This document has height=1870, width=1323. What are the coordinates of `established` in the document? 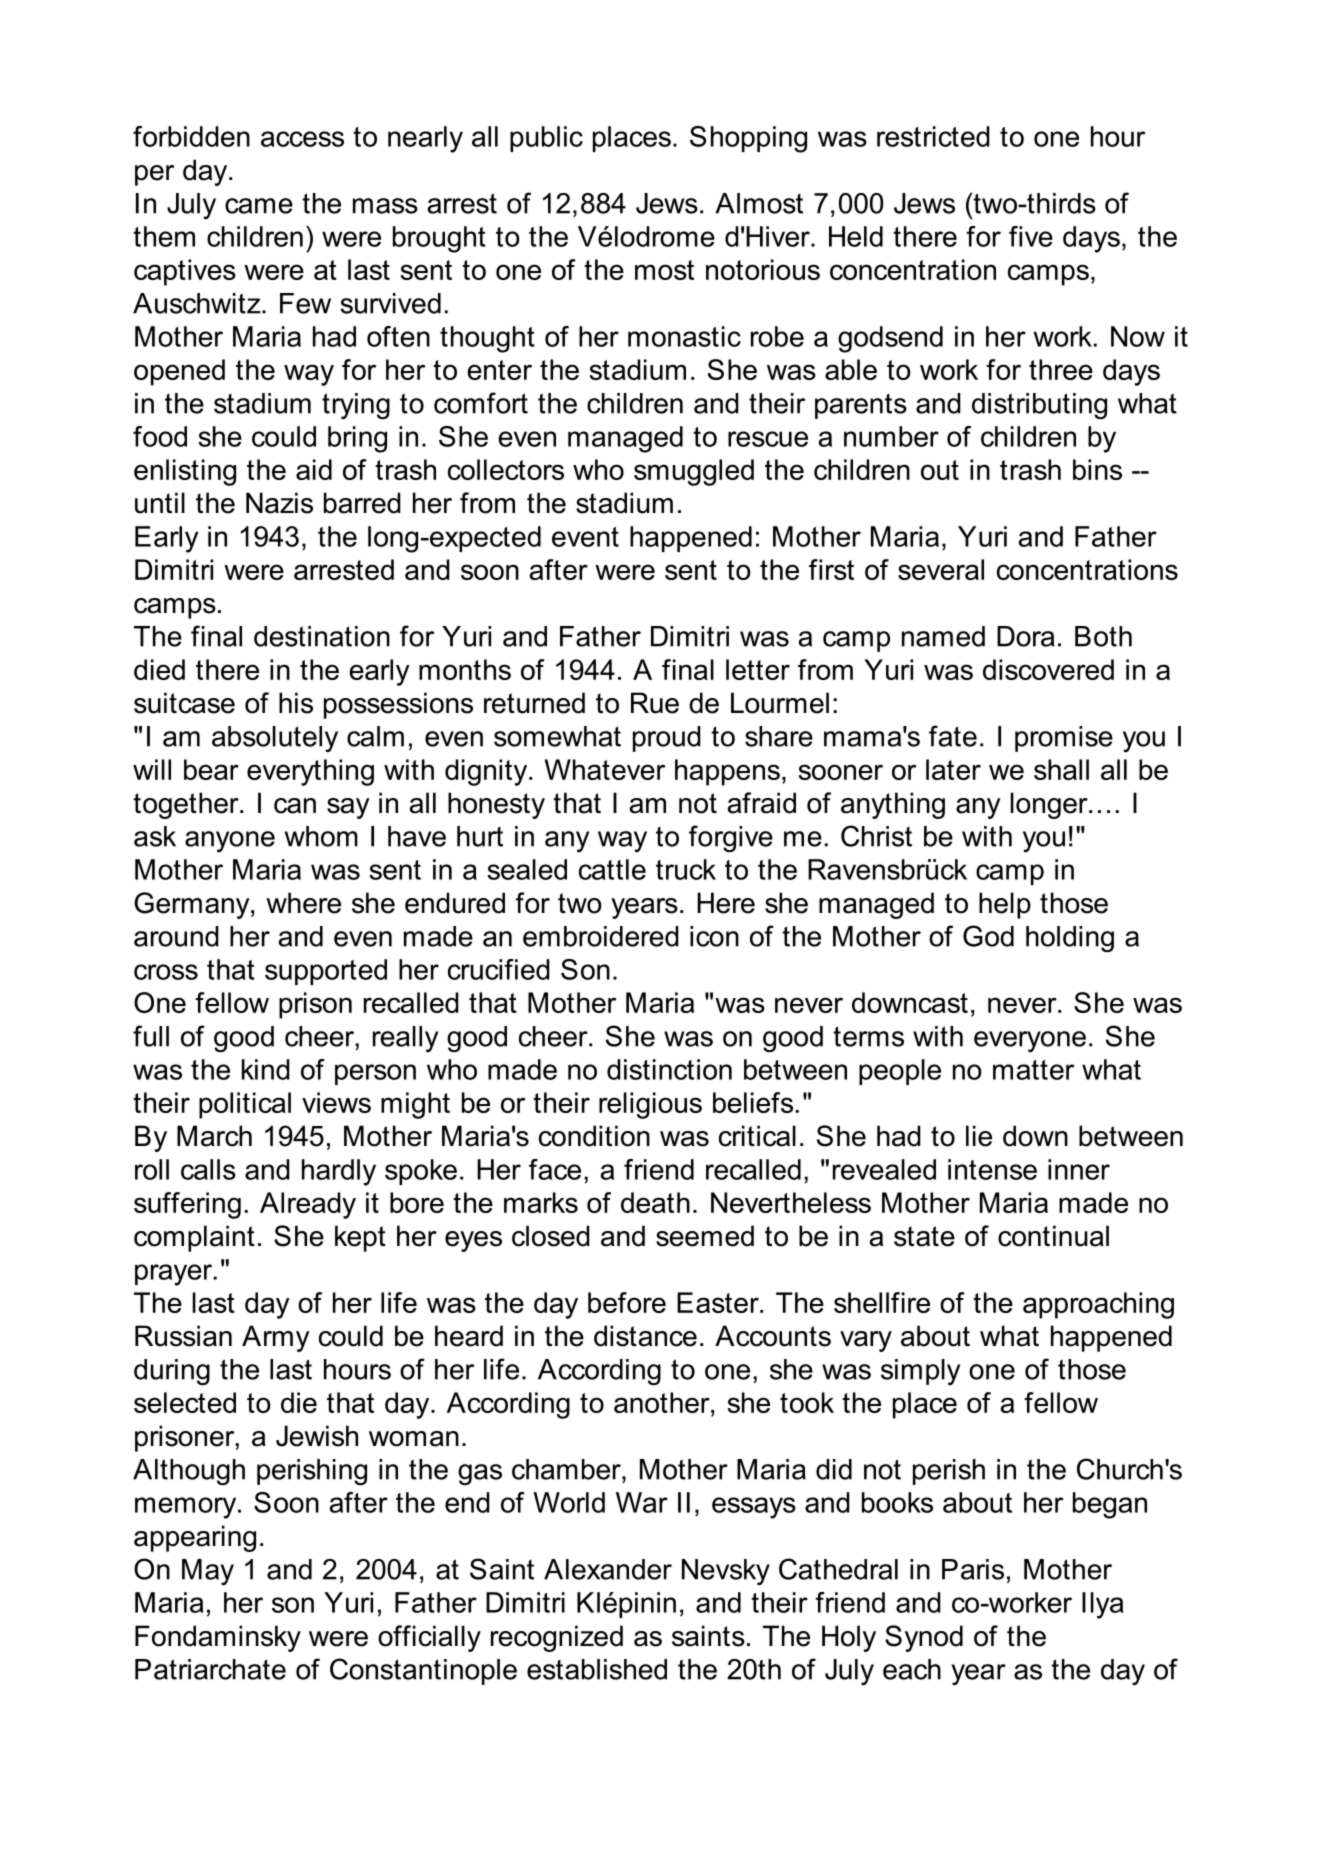 It's located at (597, 1669).
